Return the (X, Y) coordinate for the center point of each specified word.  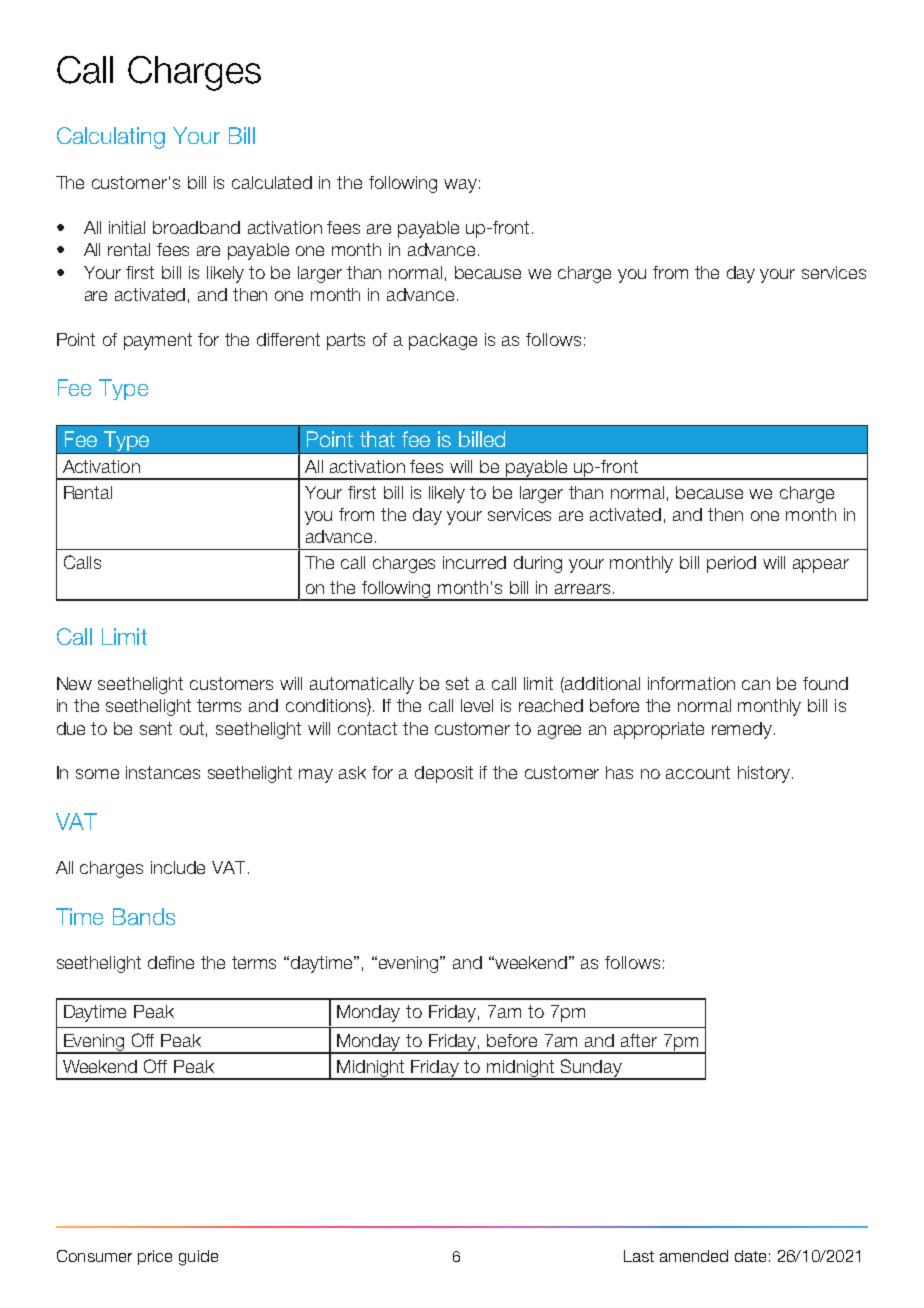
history (764, 774)
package (443, 341)
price (155, 1257)
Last (639, 1256)
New (74, 683)
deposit (444, 774)
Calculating (111, 138)
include (178, 867)
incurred (474, 562)
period (731, 564)
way (460, 186)
